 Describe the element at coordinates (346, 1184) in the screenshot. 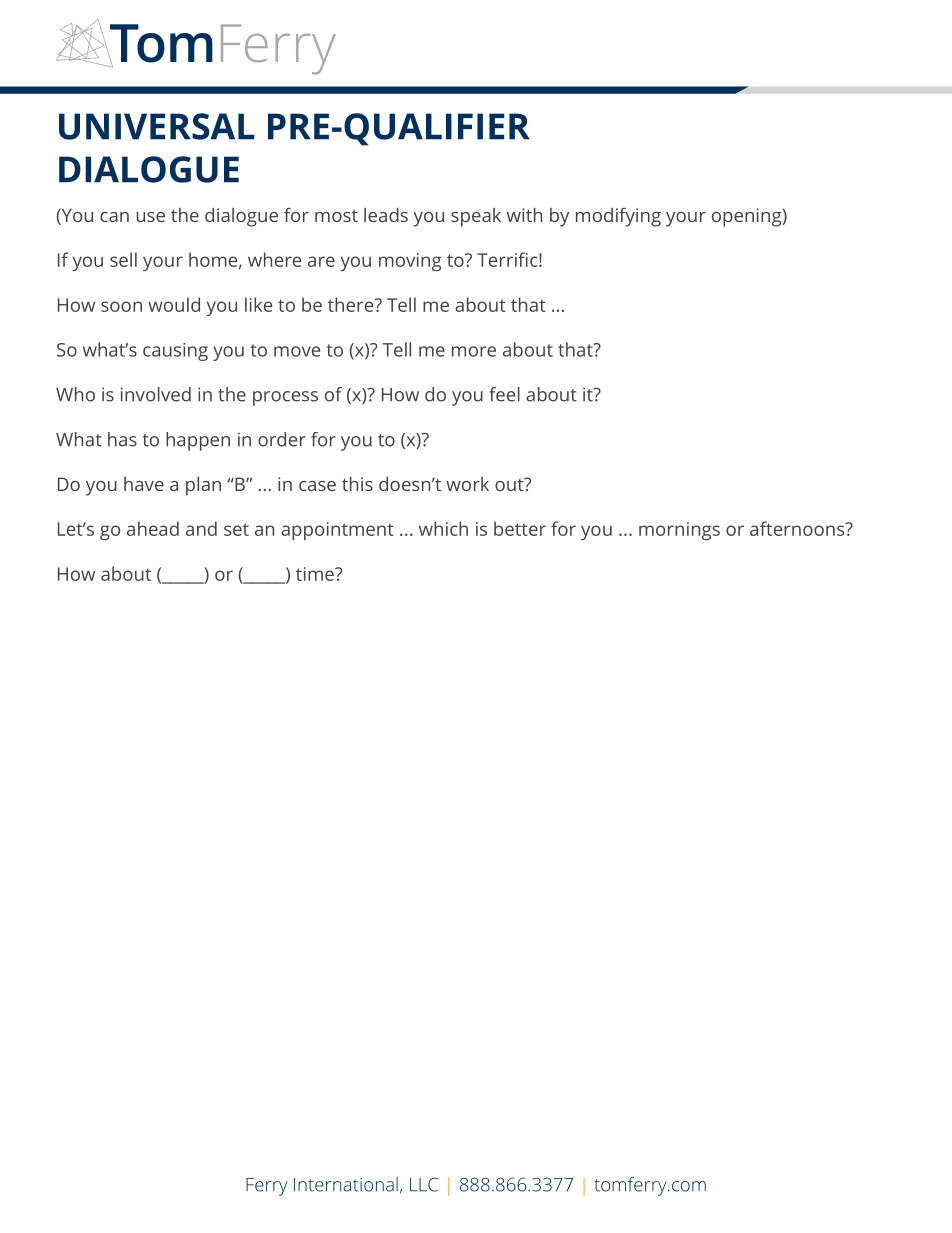

I see `International` at that location.
